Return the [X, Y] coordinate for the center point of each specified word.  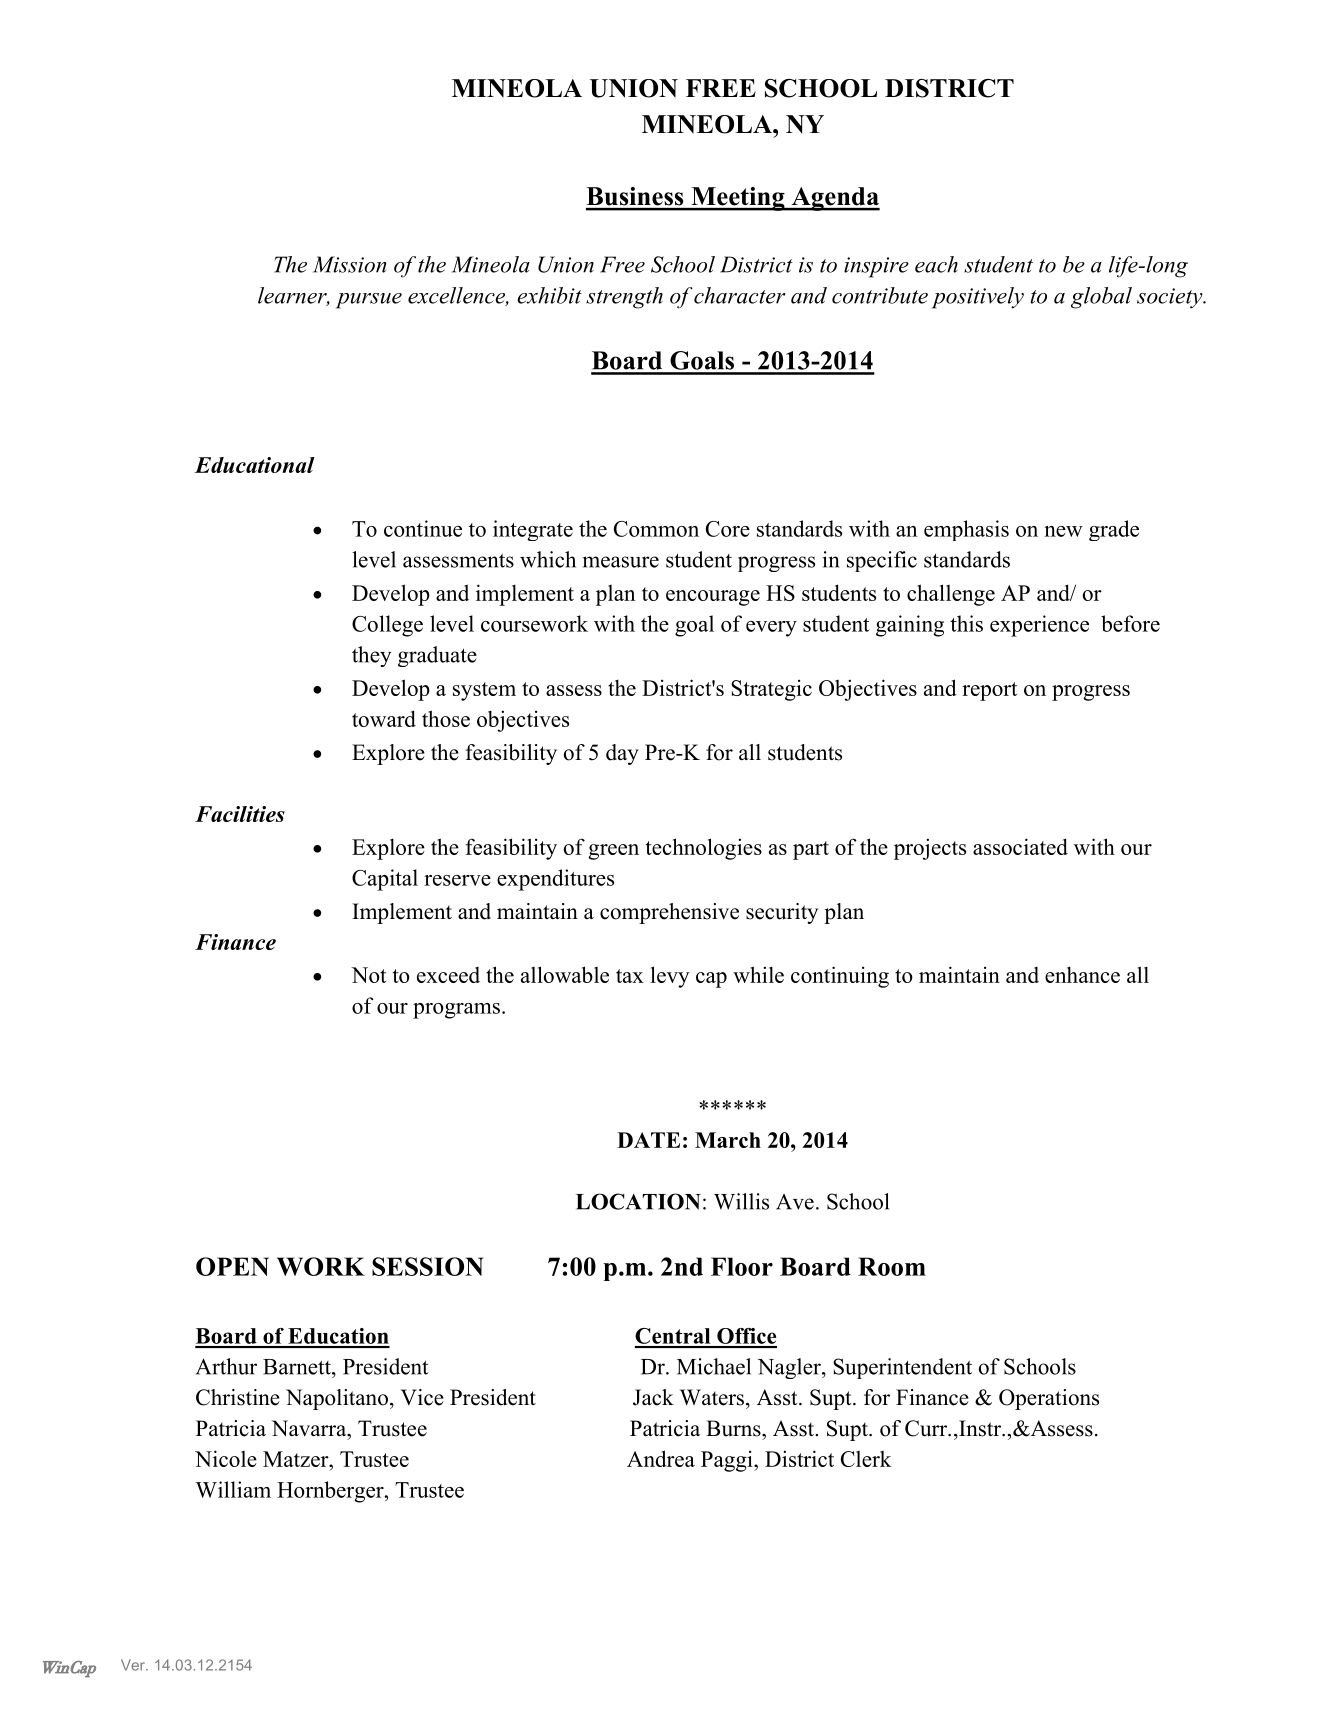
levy [670, 977]
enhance [1082, 974]
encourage [713, 598]
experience [1039, 626]
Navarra [310, 1428]
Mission [349, 264]
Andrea [661, 1458]
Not [368, 975]
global [1101, 298]
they [371, 656]
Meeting [738, 199]
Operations [1049, 1399]
